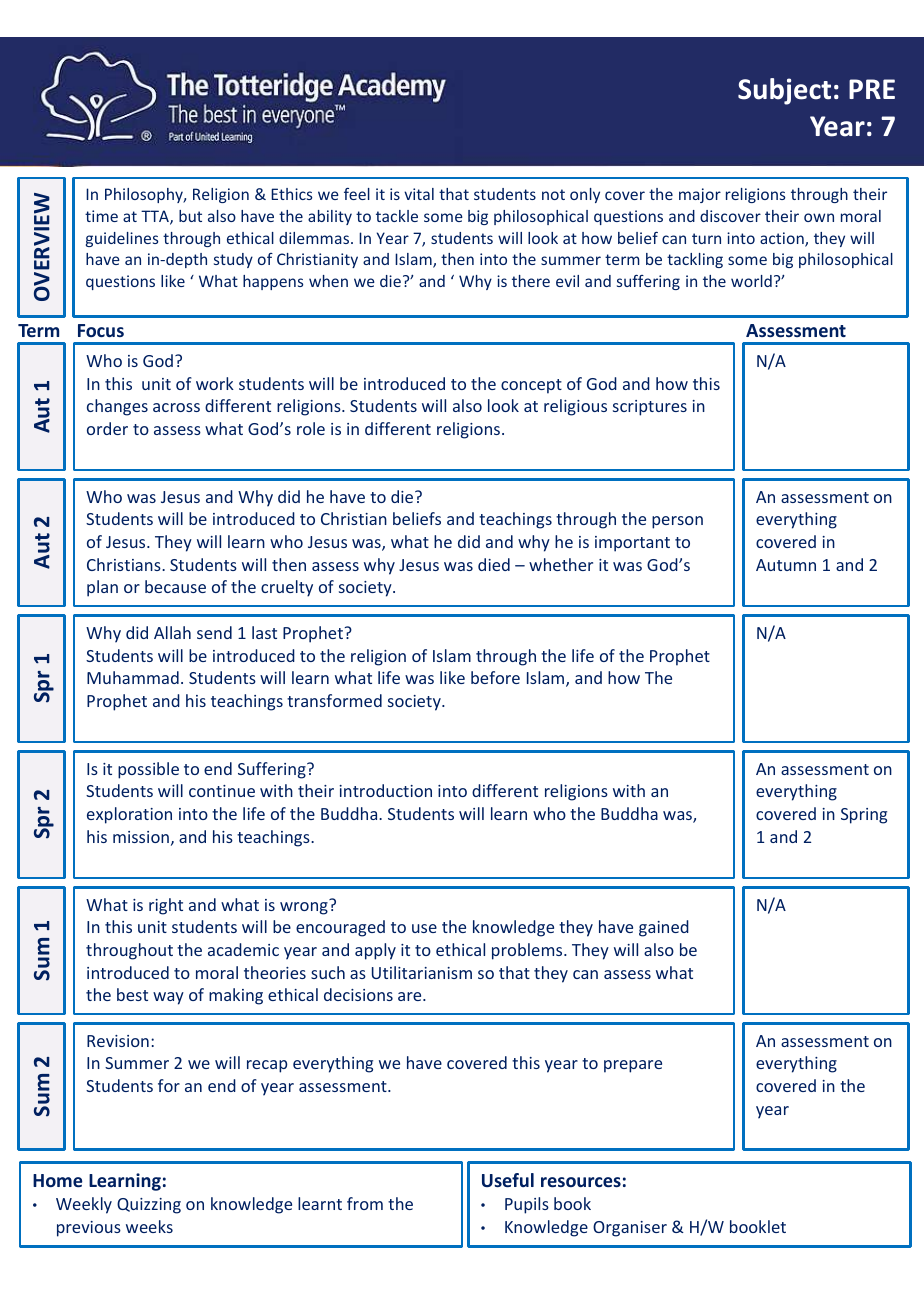  Describe the element at coordinates (864, 816) in the screenshot. I see `Spring` at that location.
